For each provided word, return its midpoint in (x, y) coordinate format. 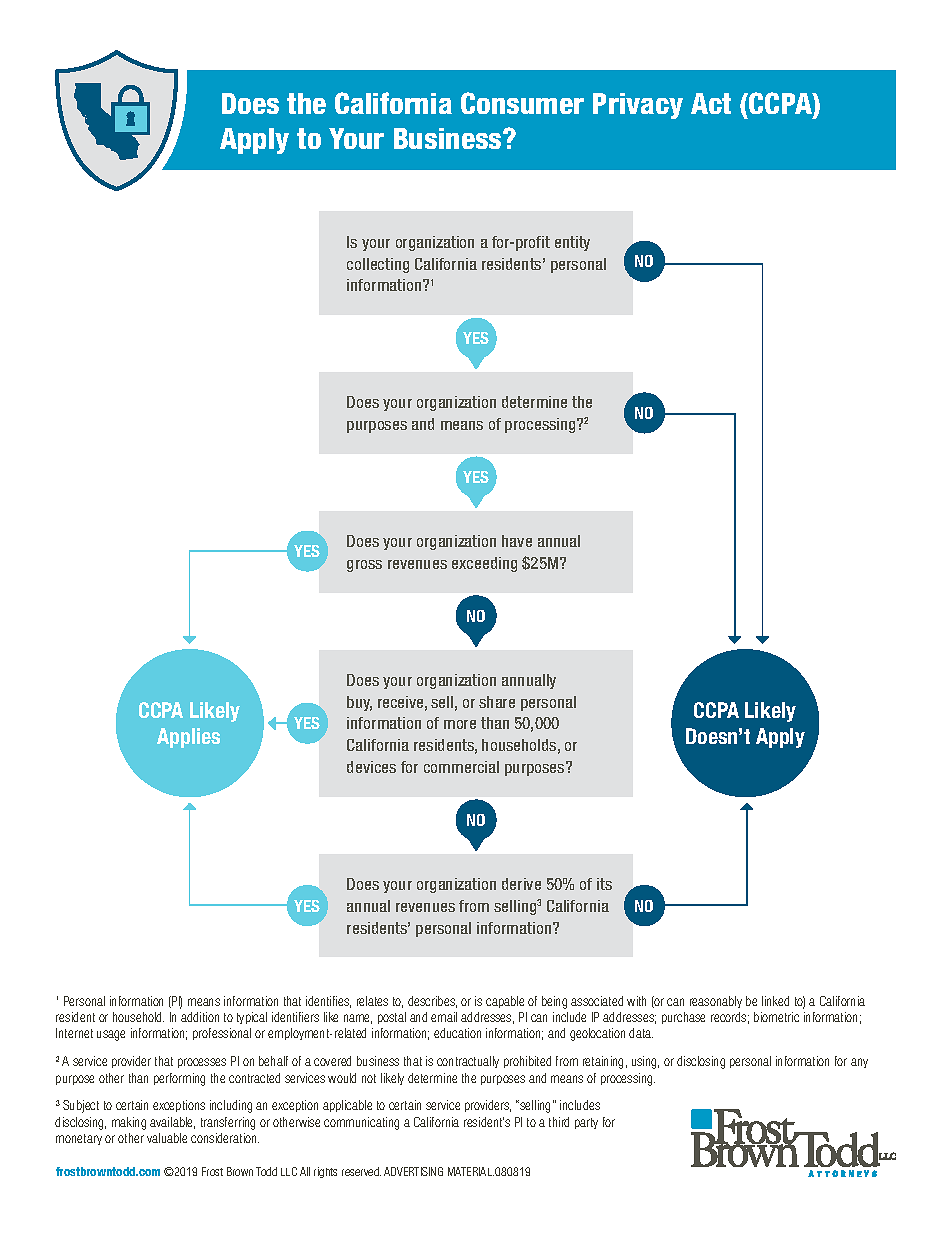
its (604, 884)
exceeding (484, 564)
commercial (461, 767)
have (517, 541)
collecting (378, 265)
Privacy (638, 106)
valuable (167, 1138)
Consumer (522, 103)
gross (364, 566)
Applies (188, 738)
